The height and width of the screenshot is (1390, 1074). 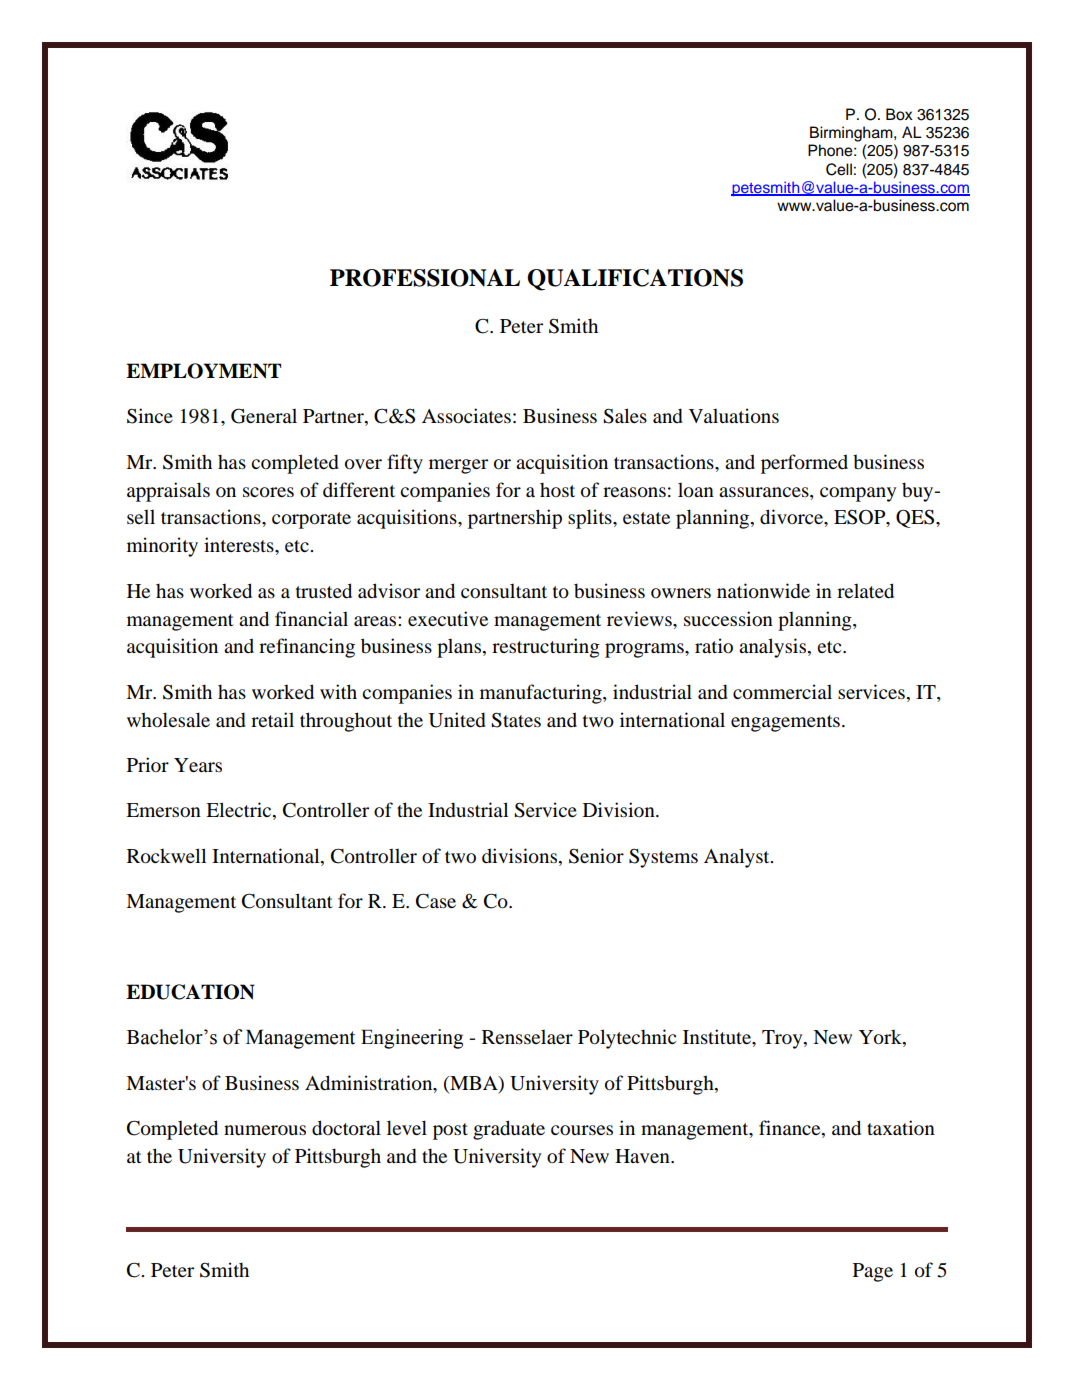 What do you see at coordinates (272, 719) in the screenshot?
I see `retail` at bounding box center [272, 719].
